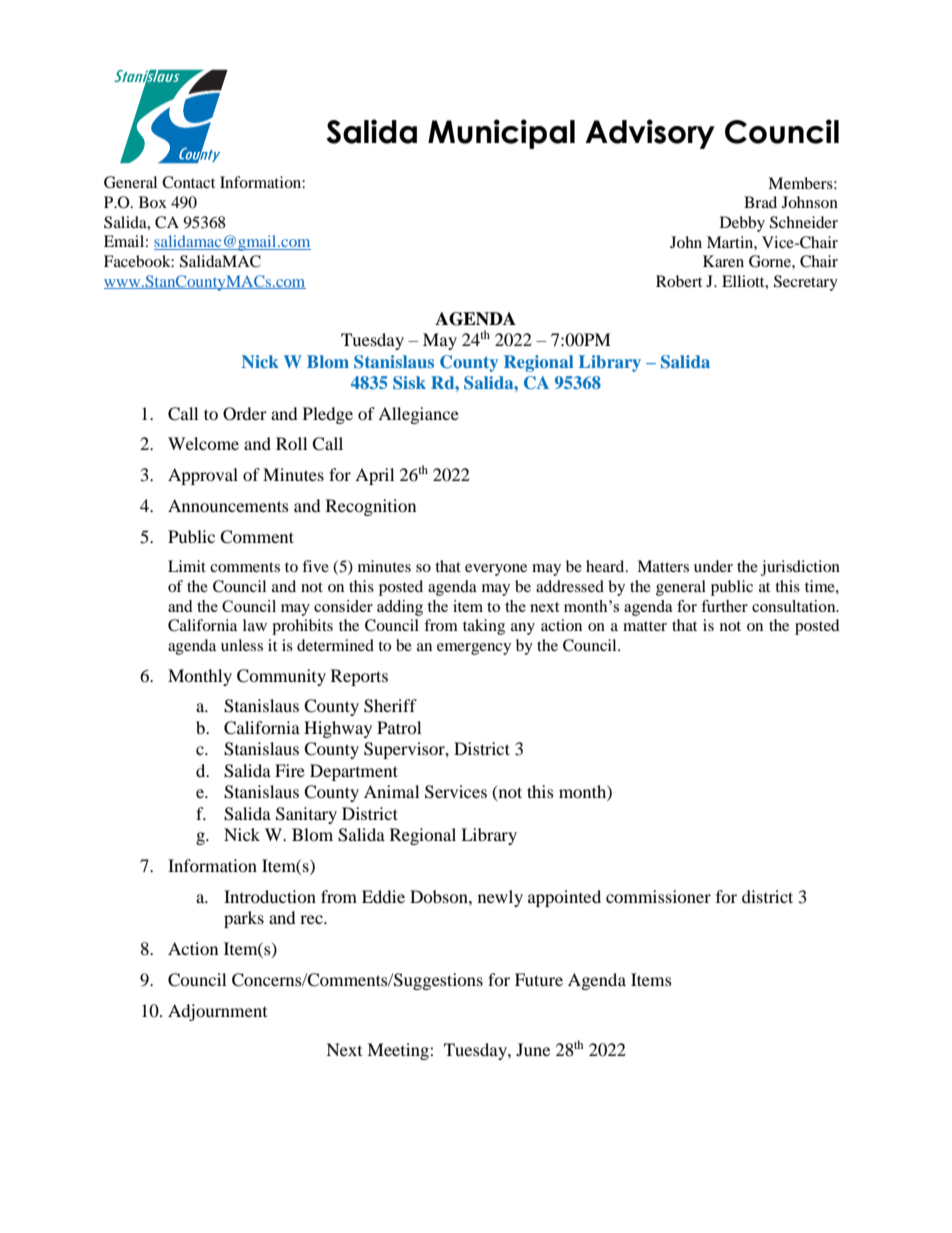 Image resolution: width=952 pixels, height=1233 pixels. I want to click on law, so click(255, 625).
